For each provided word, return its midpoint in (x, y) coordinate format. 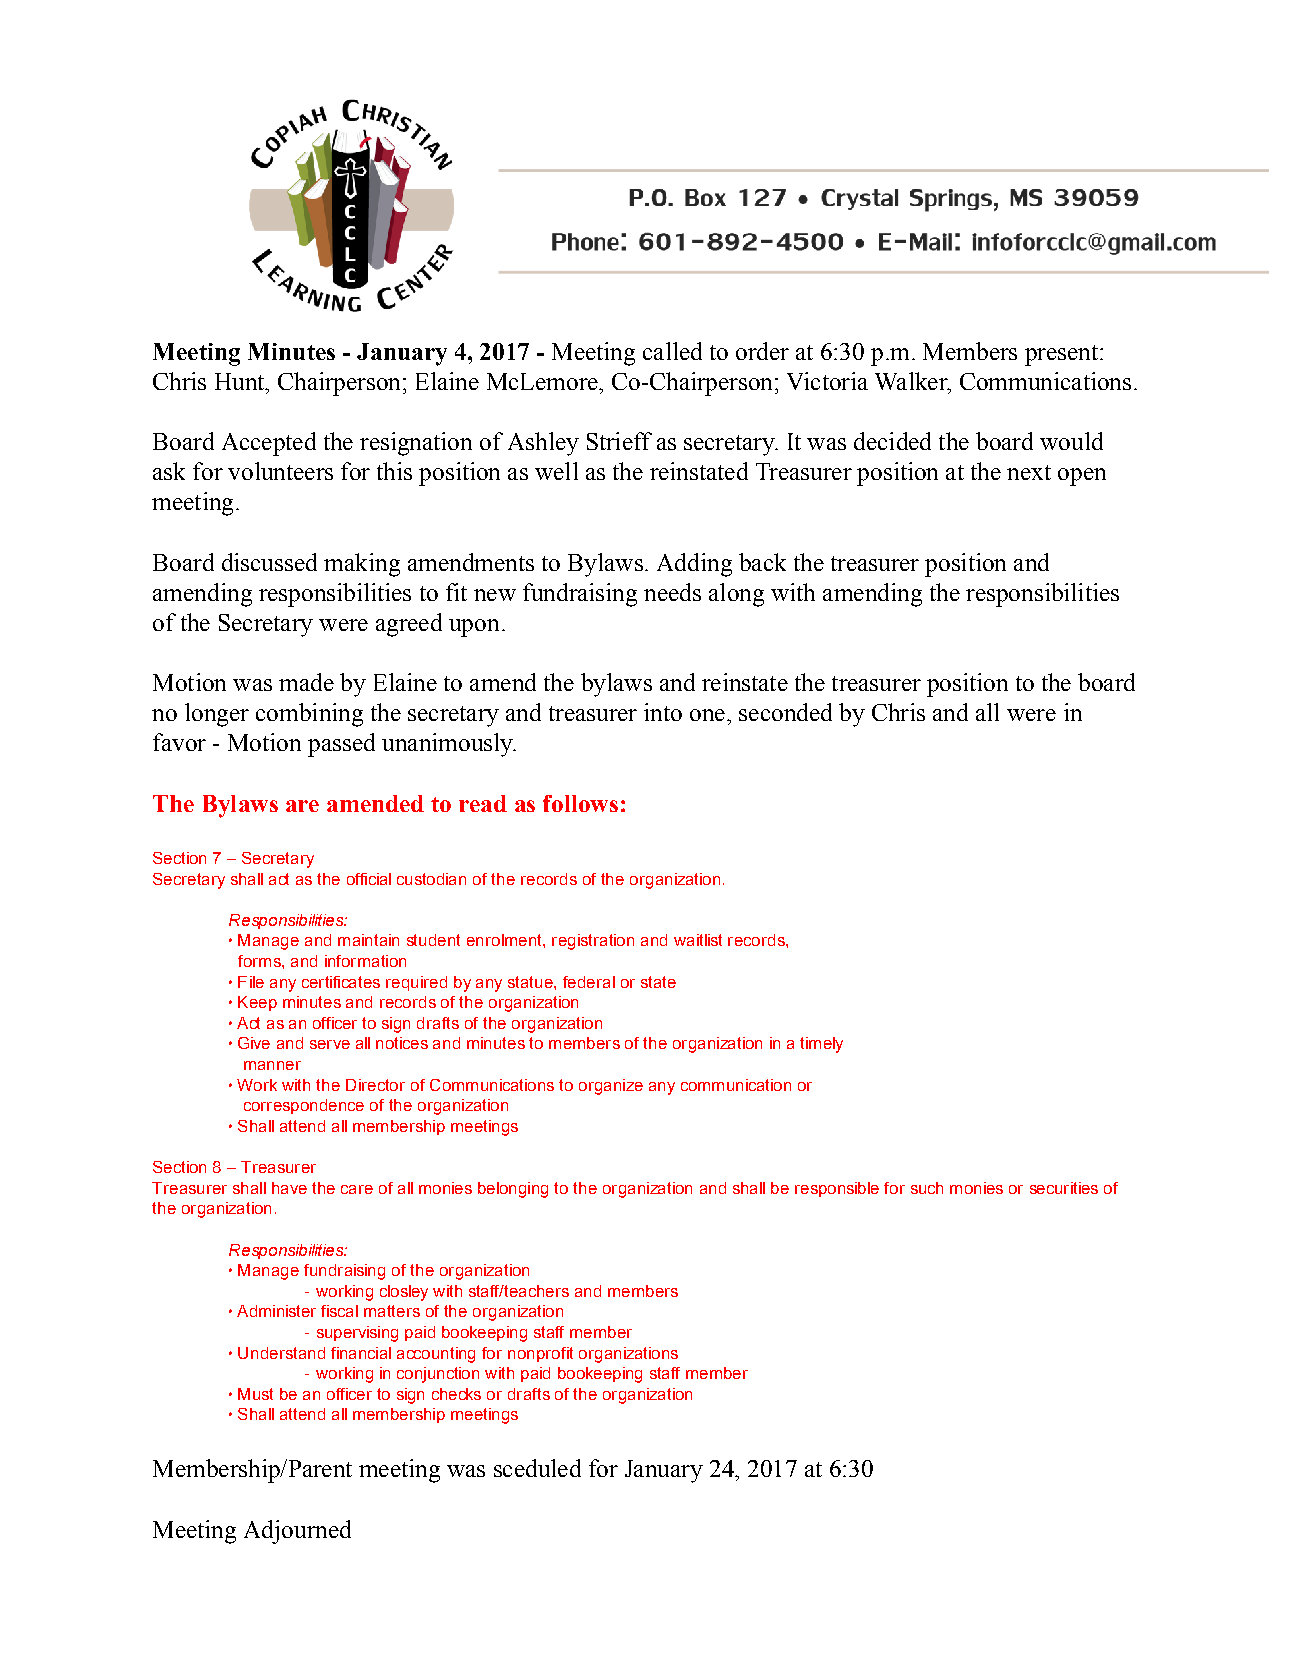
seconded (785, 712)
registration (593, 942)
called (672, 351)
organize (611, 1087)
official (369, 879)
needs (672, 592)
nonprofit (540, 1354)
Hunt (241, 381)
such (927, 1188)
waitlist (698, 940)
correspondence (304, 1106)
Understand (281, 1353)
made (306, 682)
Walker (912, 382)
